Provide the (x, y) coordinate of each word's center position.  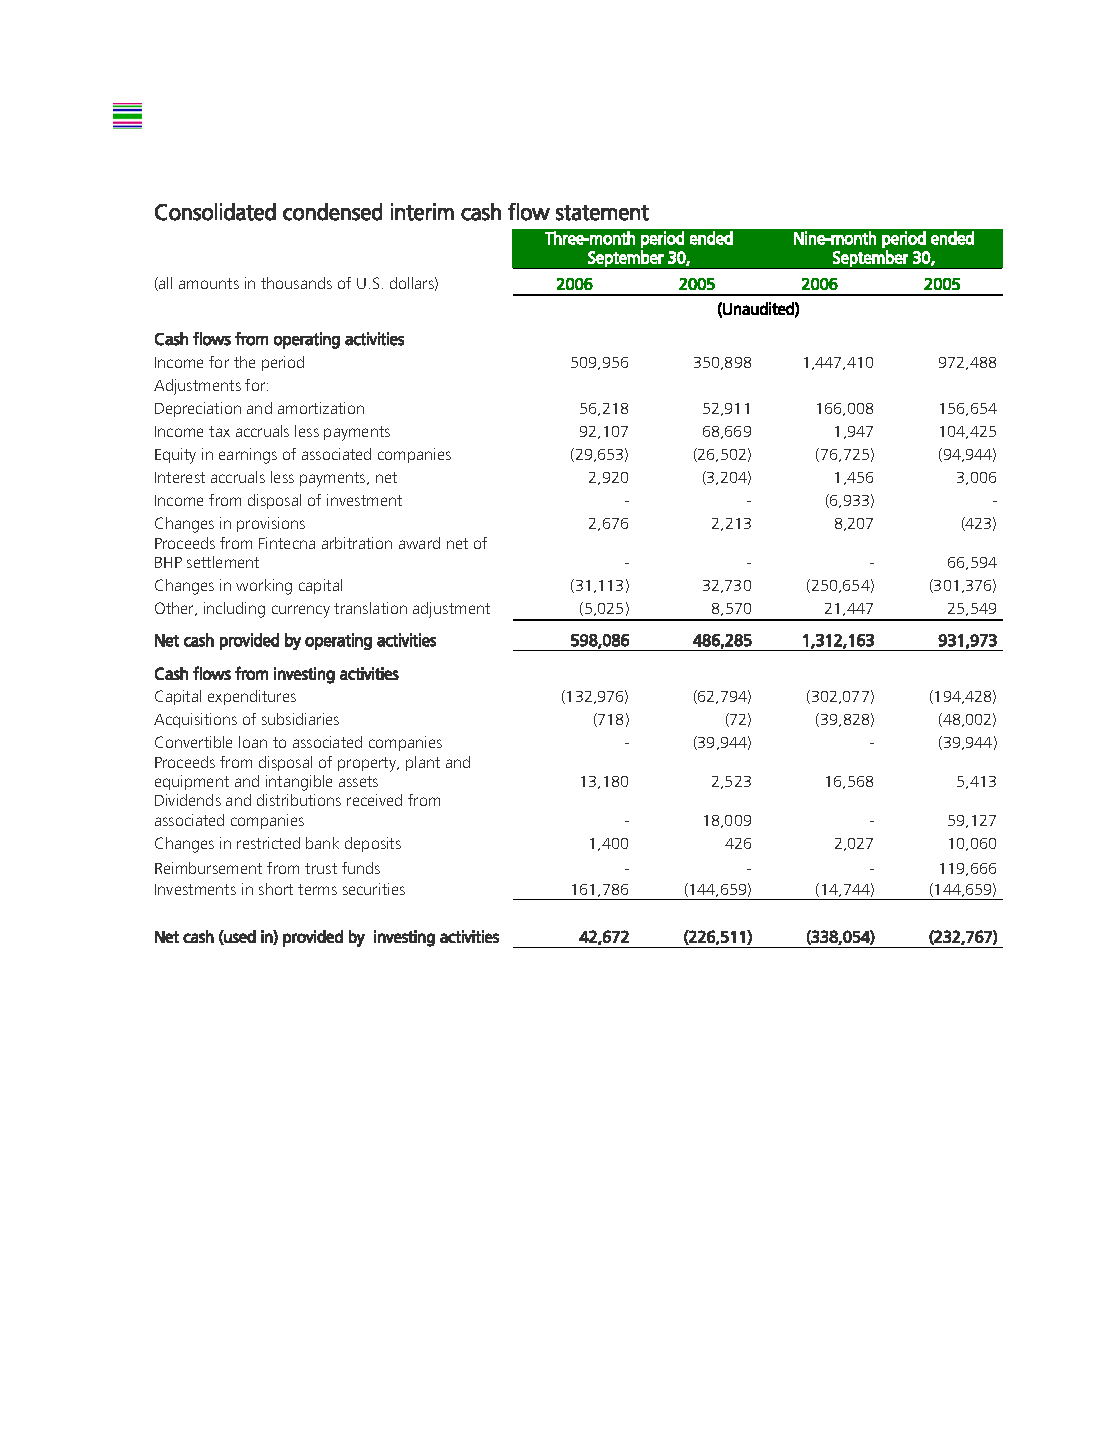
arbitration (357, 543)
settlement (223, 562)
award (419, 543)
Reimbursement (208, 868)
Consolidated (215, 212)
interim (422, 212)
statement (602, 213)
